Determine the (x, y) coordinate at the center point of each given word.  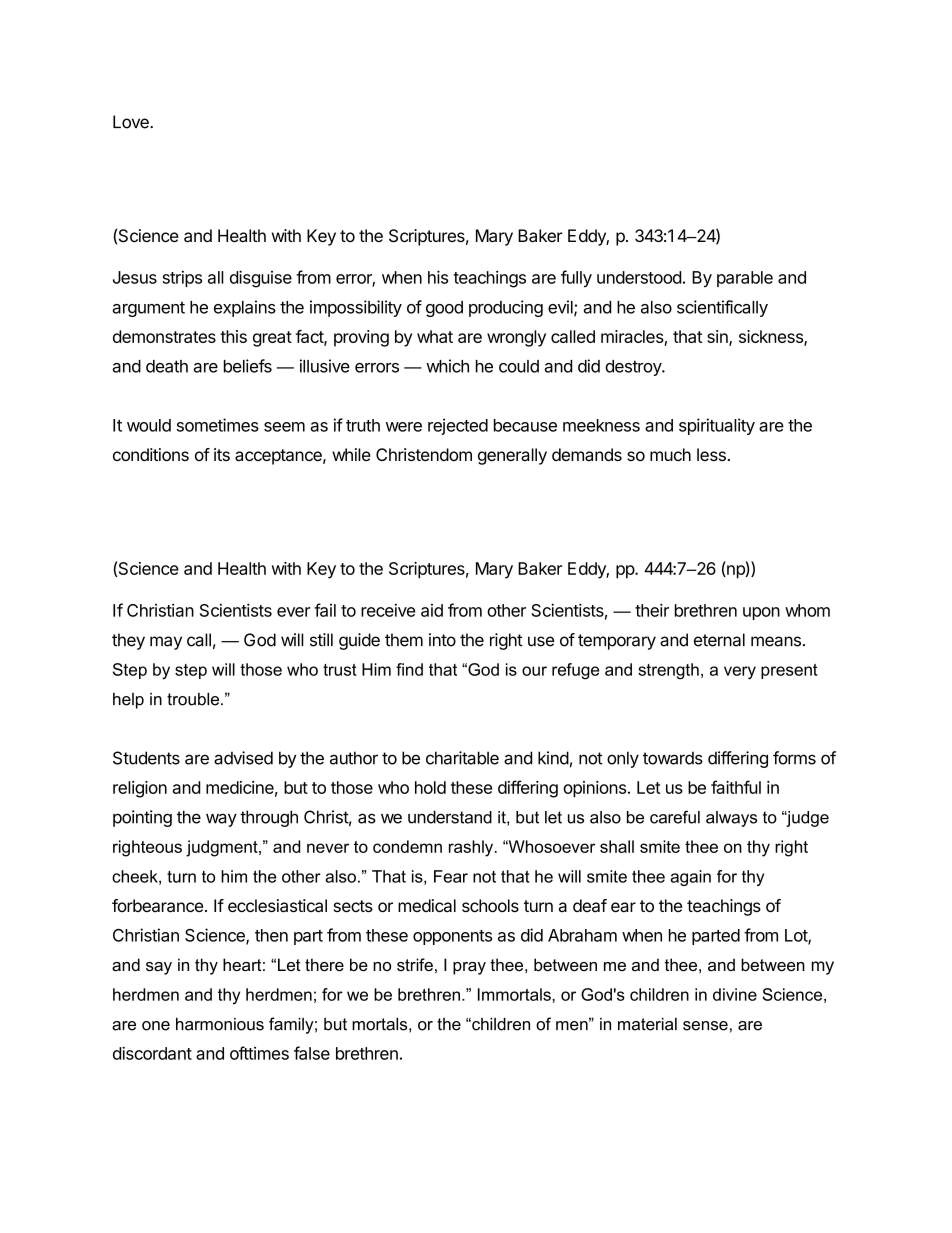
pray (469, 968)
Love (132, 122)
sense (705, 1026)
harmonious (220, 1024)
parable (745, 279)
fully (576, 278)
